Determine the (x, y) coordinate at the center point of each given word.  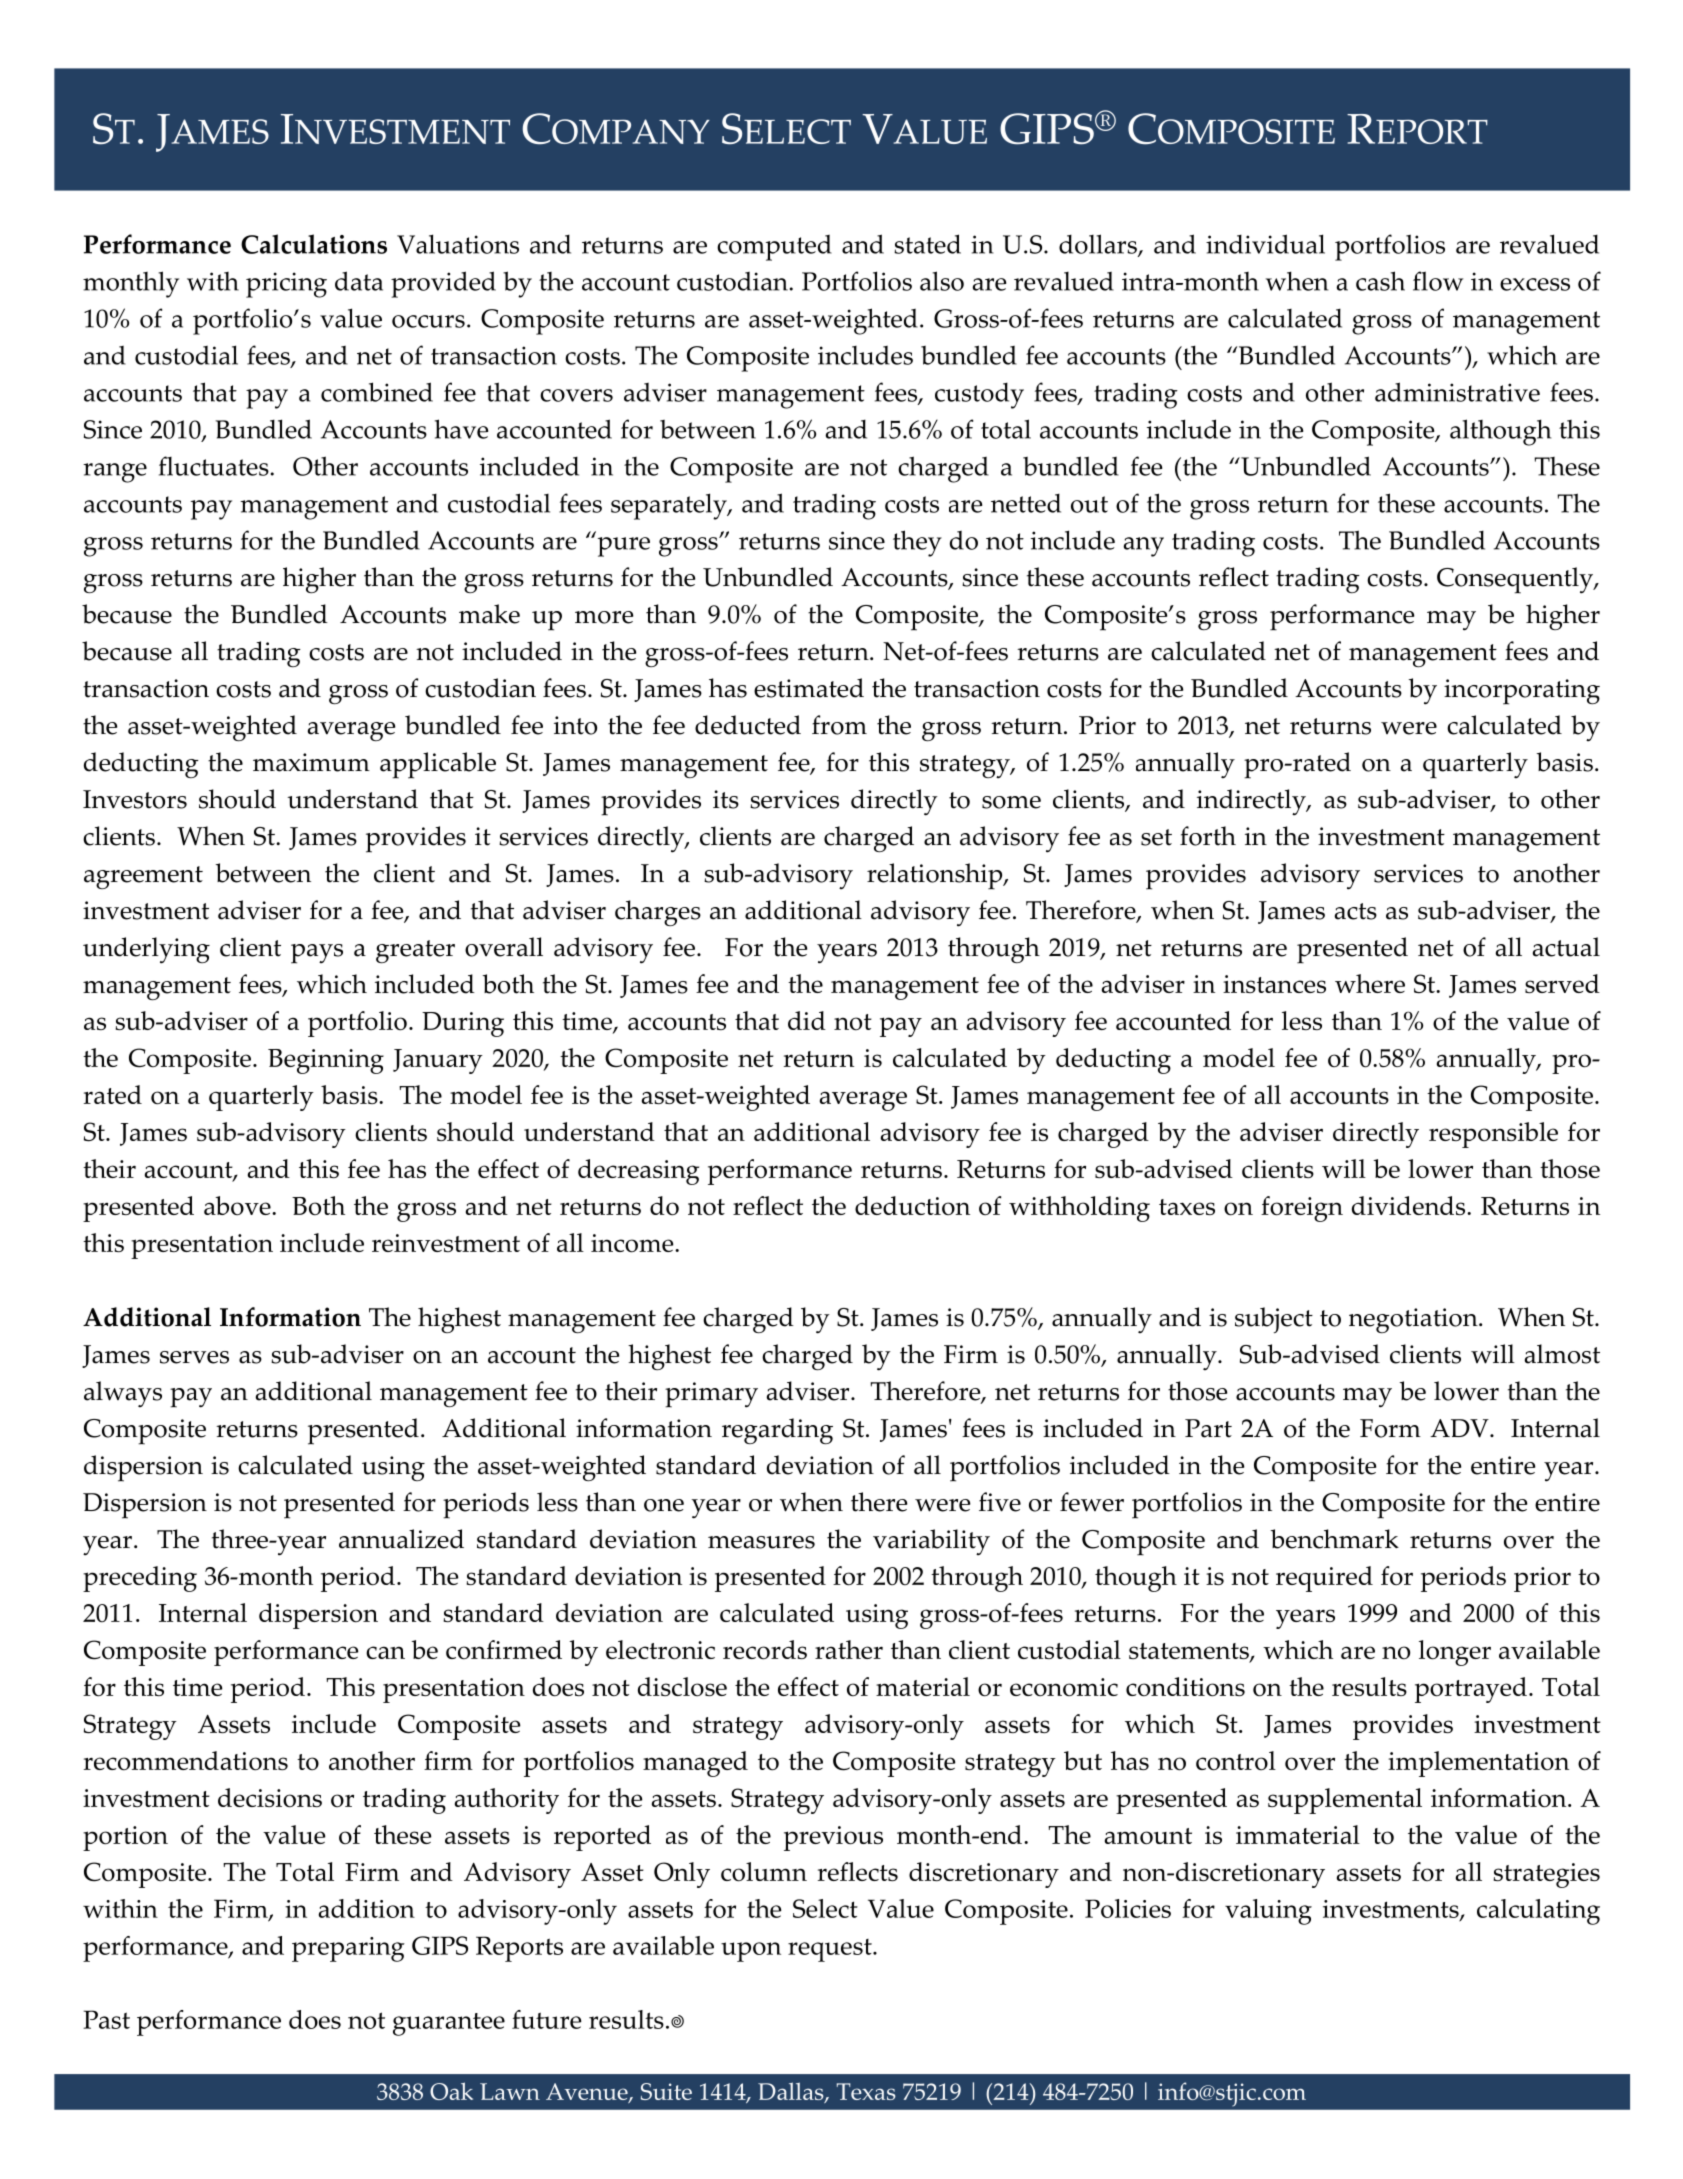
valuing (1268, 1912)
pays (317, 954)
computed (774, 248)
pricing (286, 285)
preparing (348, 1949)
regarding (777, 1431)
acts (1356, 911)
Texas (866, 2091)
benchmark (1335, 1539)
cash (1380, 281)
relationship (936, 876)
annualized (401, 1539)
